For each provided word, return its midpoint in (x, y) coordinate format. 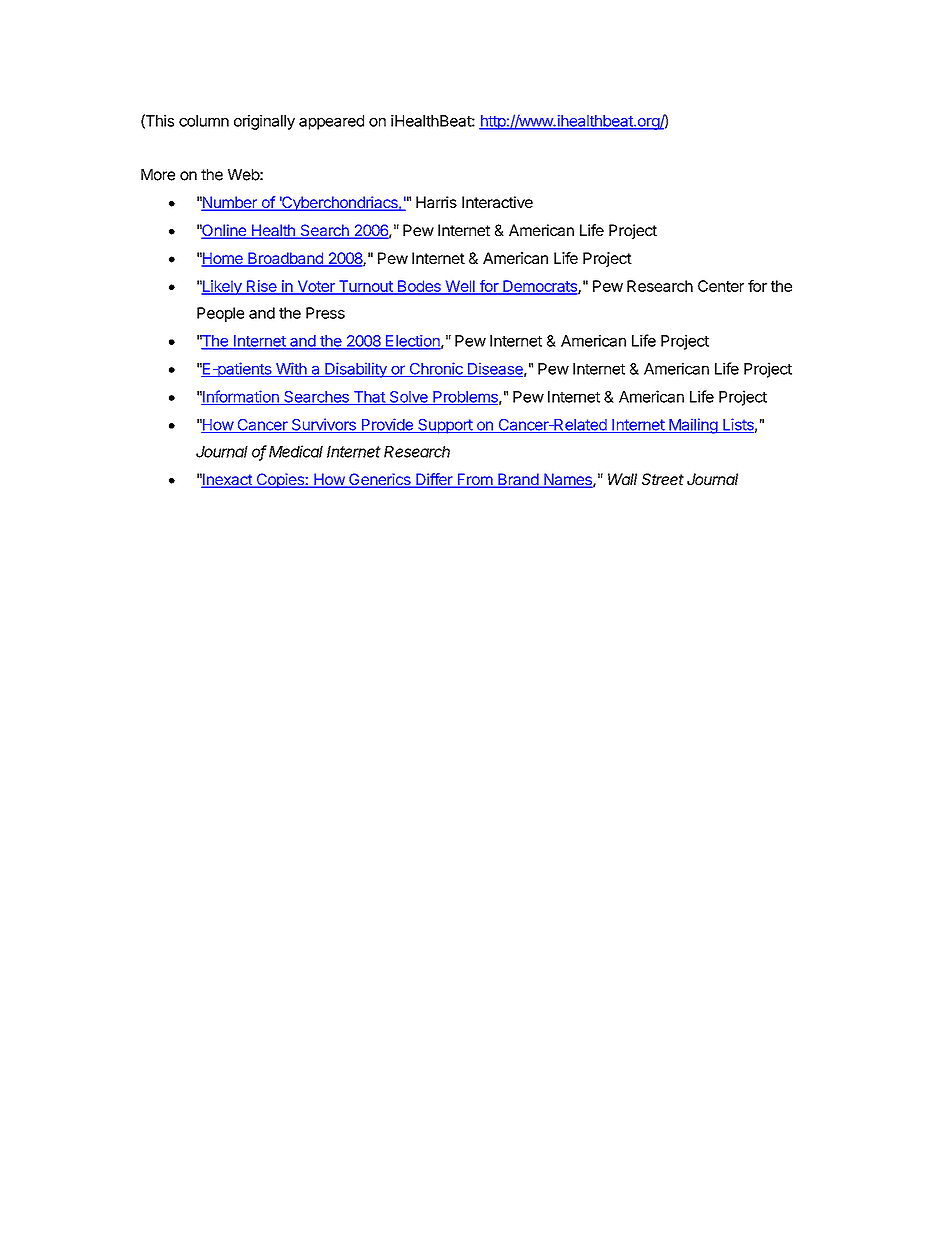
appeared (331, 122)
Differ (434, 480)
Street (663, 479)
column (204, 121)
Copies (280, 480)
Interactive (497, 202)
